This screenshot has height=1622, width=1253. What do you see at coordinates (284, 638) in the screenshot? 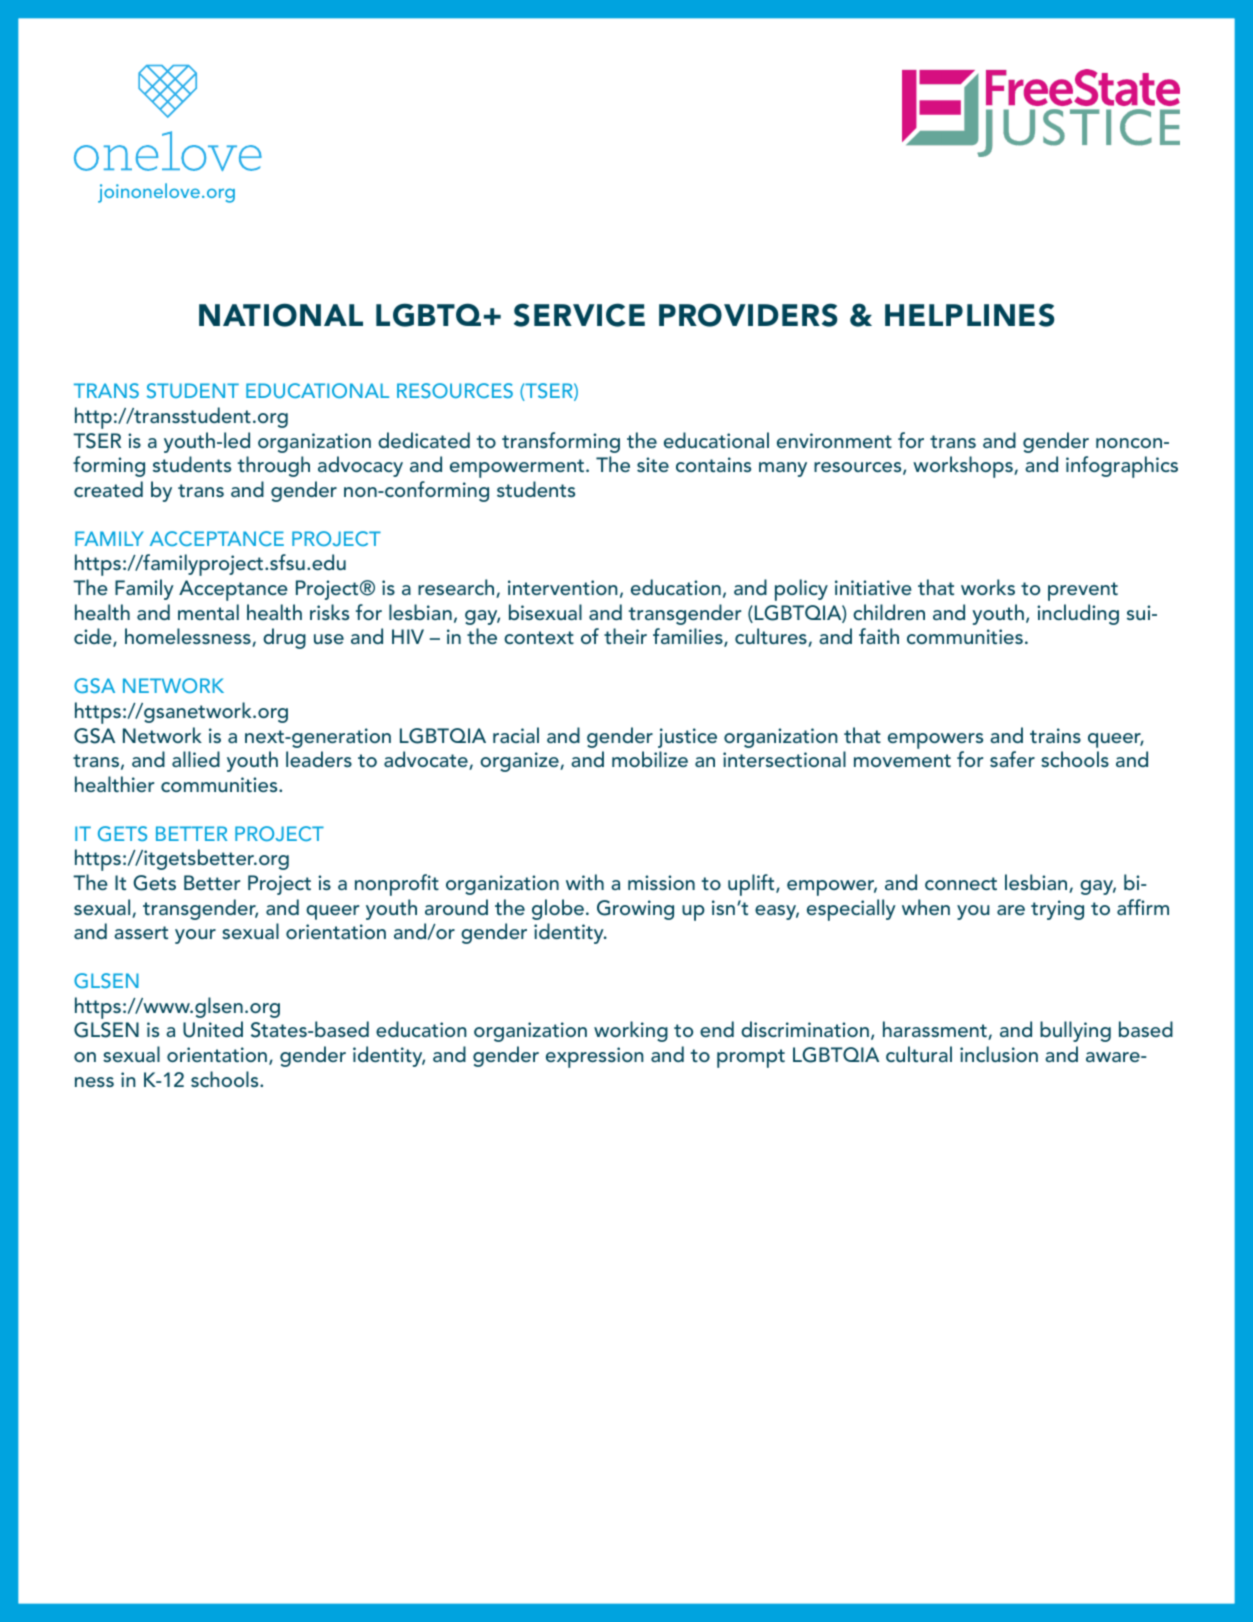
I see `drug` at bounding box center [284, 638].
